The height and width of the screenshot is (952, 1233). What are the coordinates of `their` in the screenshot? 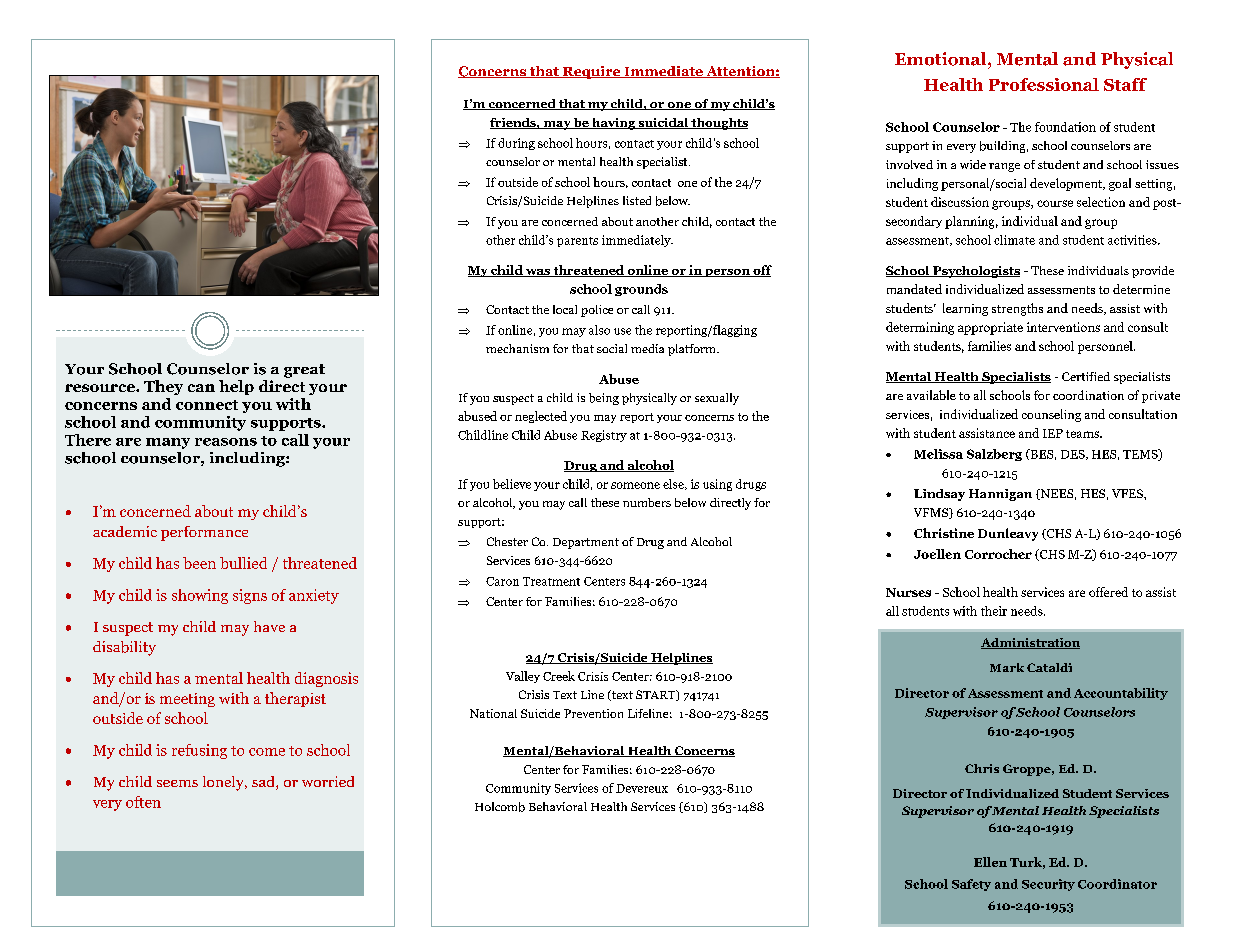 It's located at (994, 611).
